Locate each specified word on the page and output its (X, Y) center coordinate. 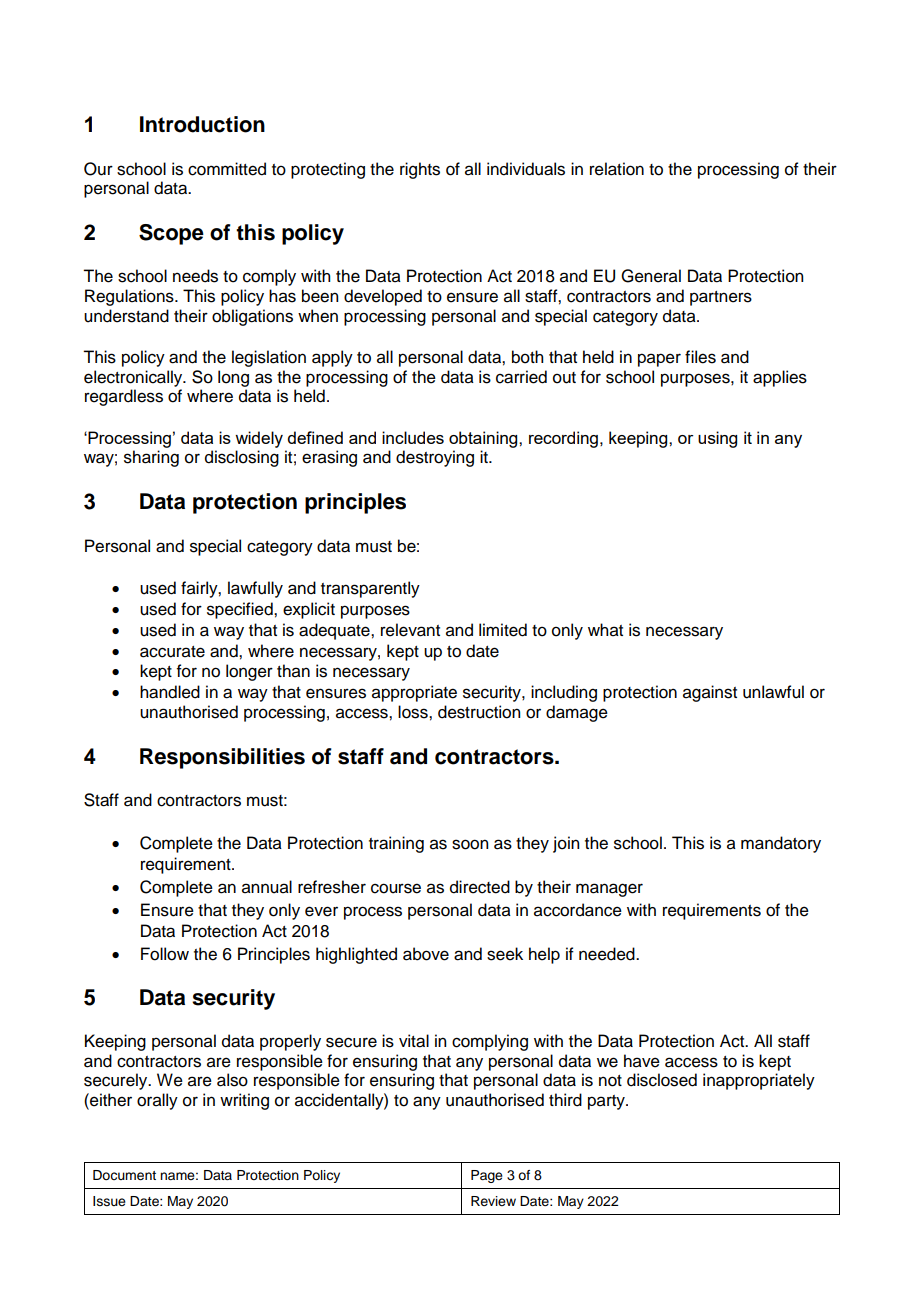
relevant (410, 630)
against (710, 693)
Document (124, 1175)
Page (487, 1176)
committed (227, 169)
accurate (172, 652)
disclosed (662, 1080)
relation (617, 169)
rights (420, 170)
